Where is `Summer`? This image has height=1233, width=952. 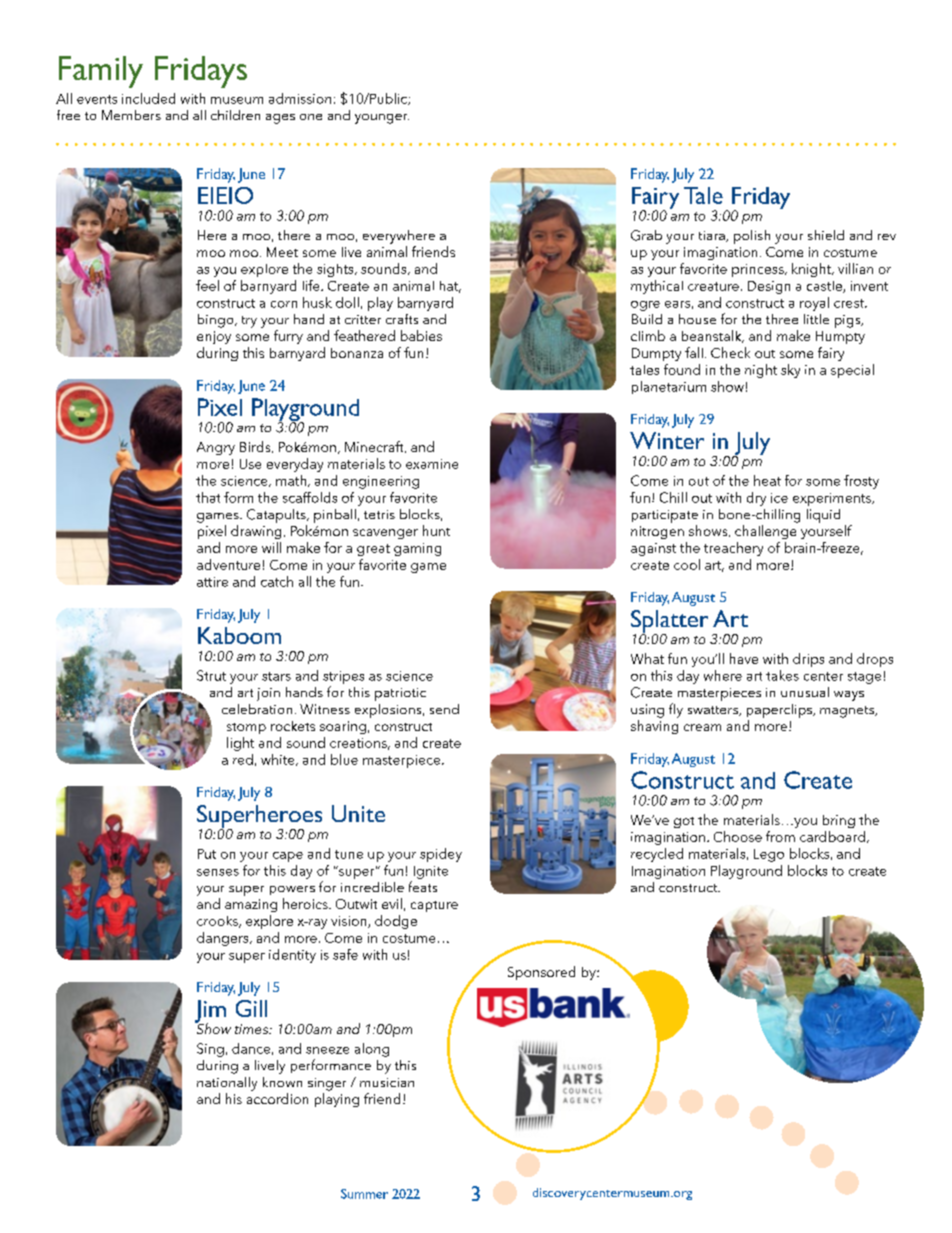
Summer is located at coordinates (364, 1194).
